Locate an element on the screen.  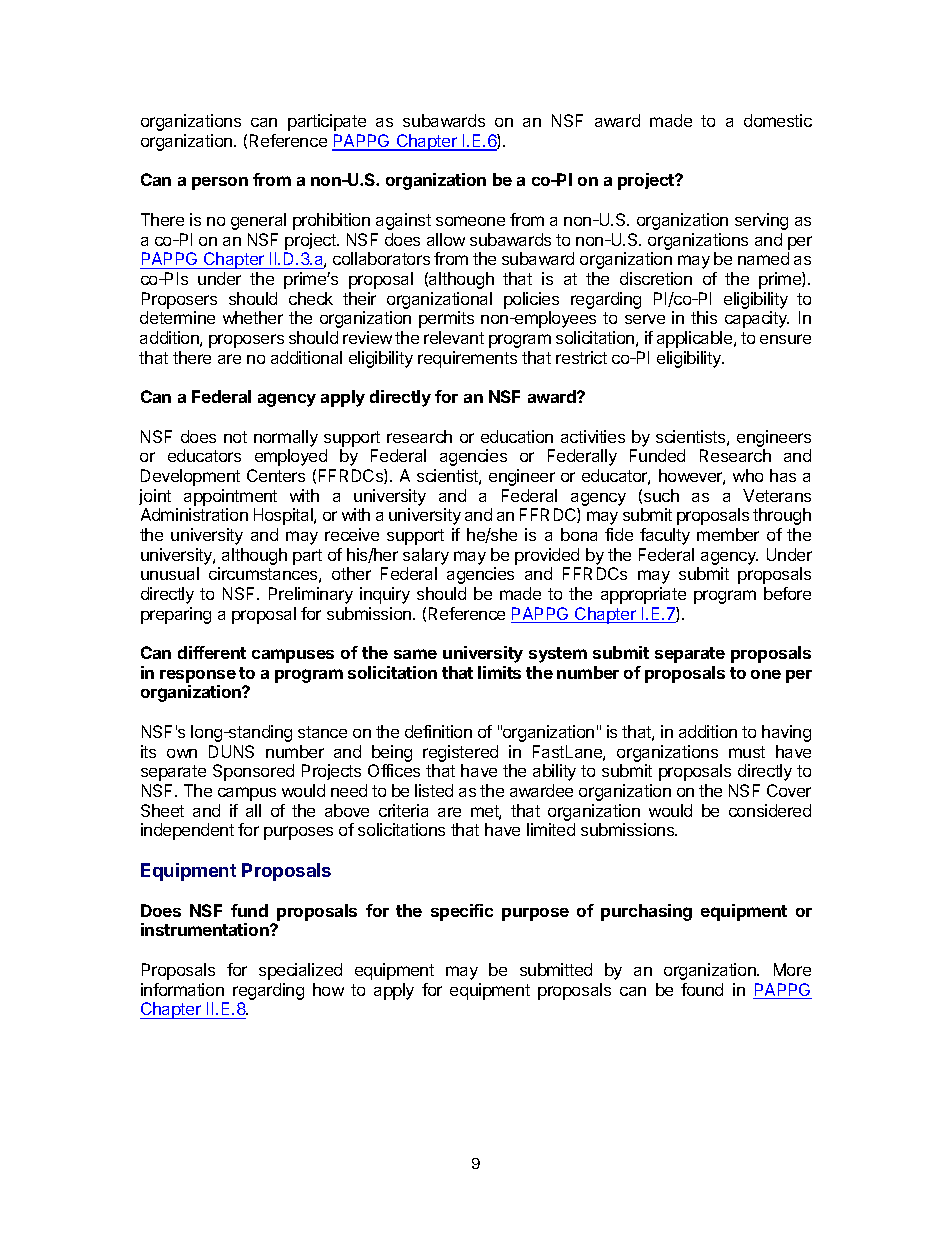
someone is located at coordinates (470, 221).
